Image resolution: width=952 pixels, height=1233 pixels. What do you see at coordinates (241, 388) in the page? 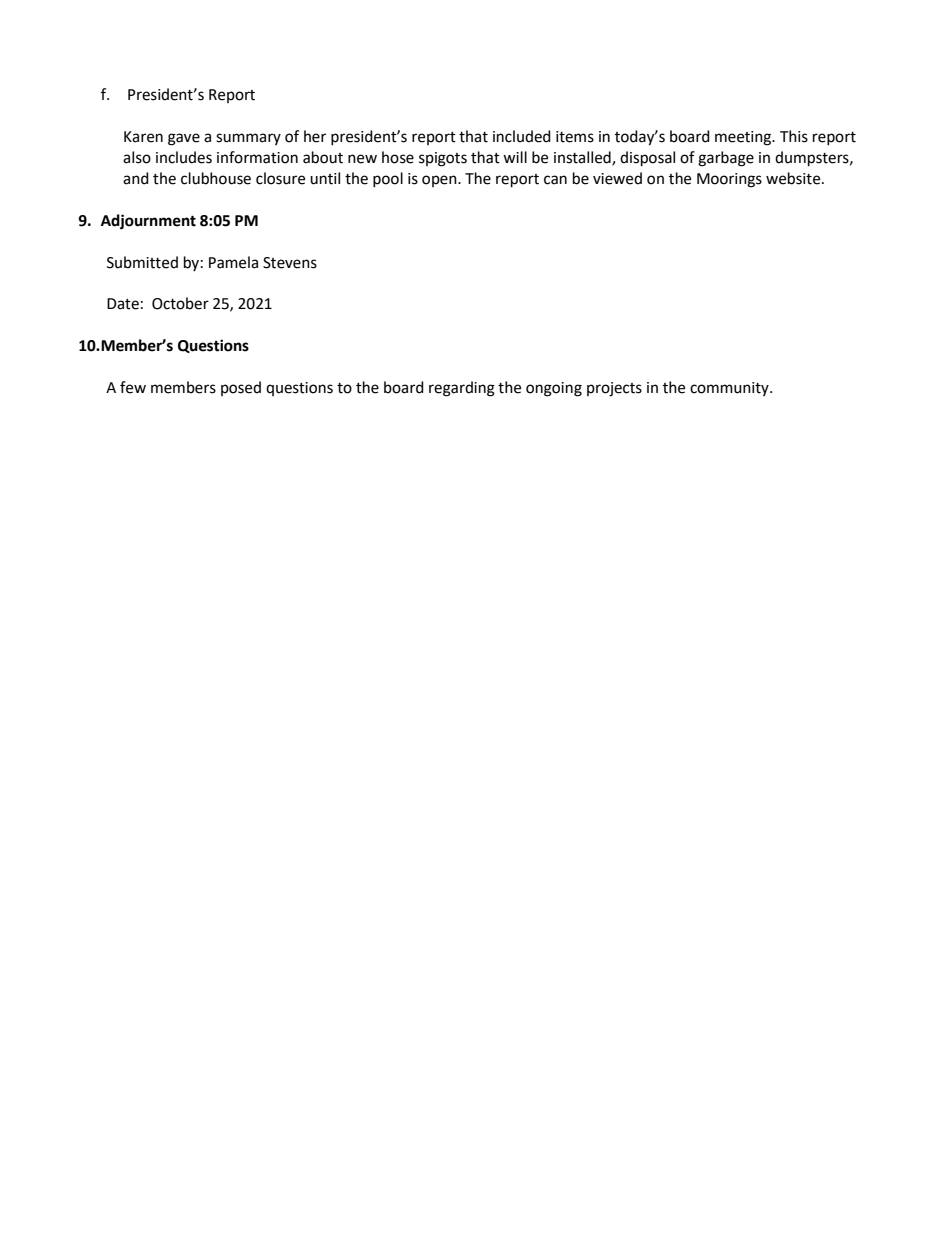
I see `posed` at bounding box center [241, 388].
